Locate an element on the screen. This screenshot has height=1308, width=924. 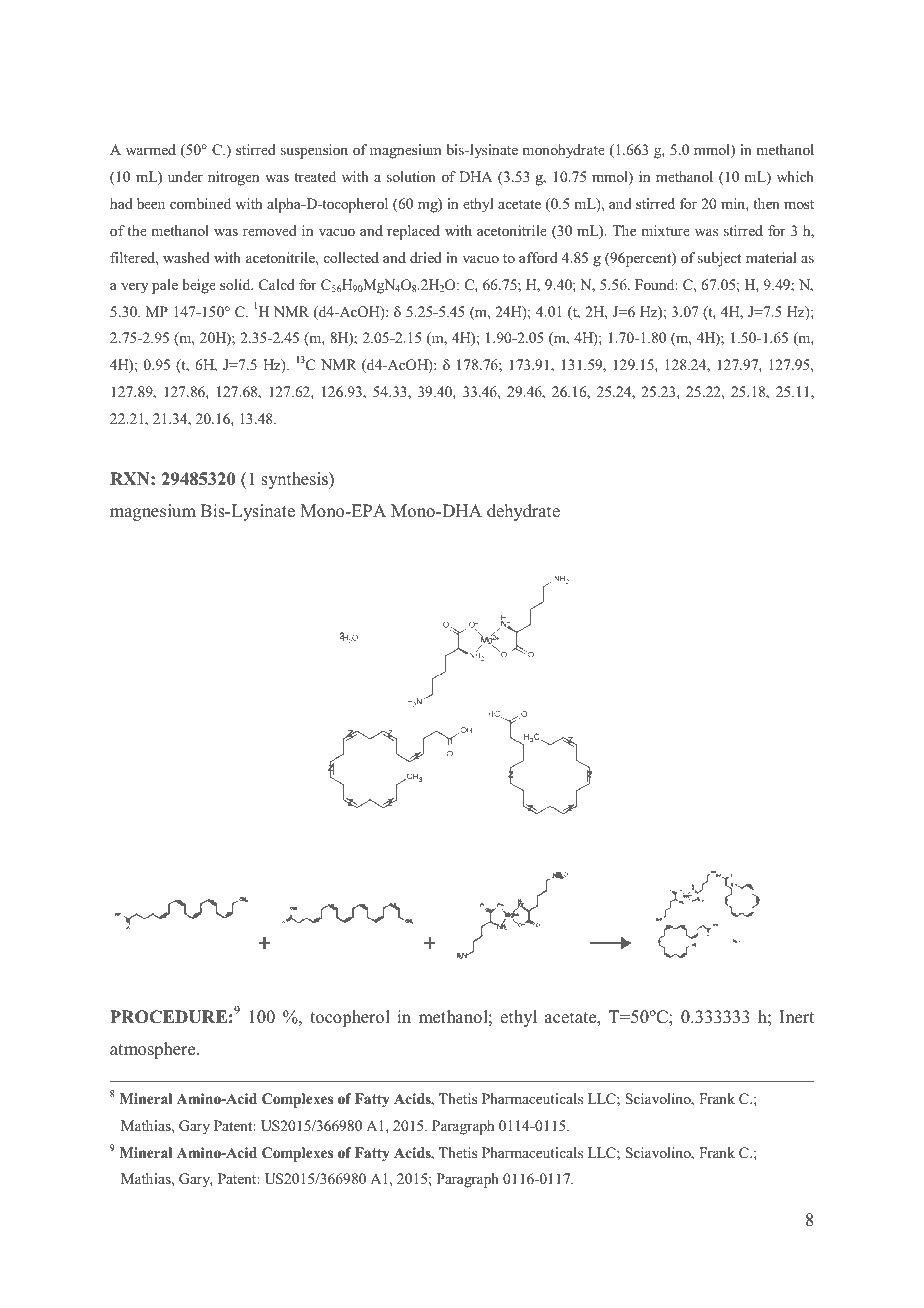
synthesis is located at coordinates (295, 480).
